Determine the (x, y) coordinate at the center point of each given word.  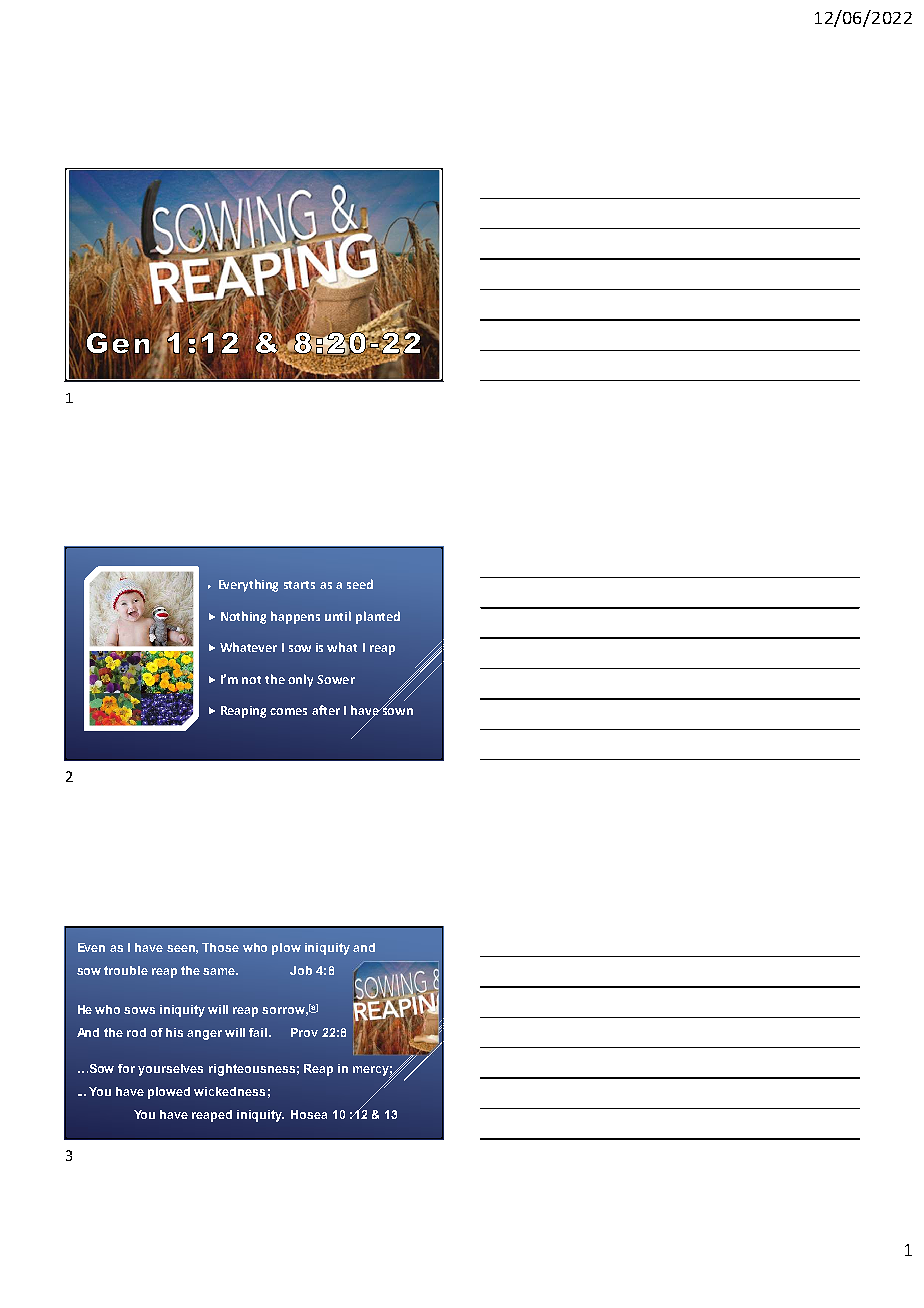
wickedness (229, 1091)
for (126, 1068)
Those (220, 947)
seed (360, 584)
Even (91, 947)
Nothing (243, 617)
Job (301, 970)
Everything (248, 585)
